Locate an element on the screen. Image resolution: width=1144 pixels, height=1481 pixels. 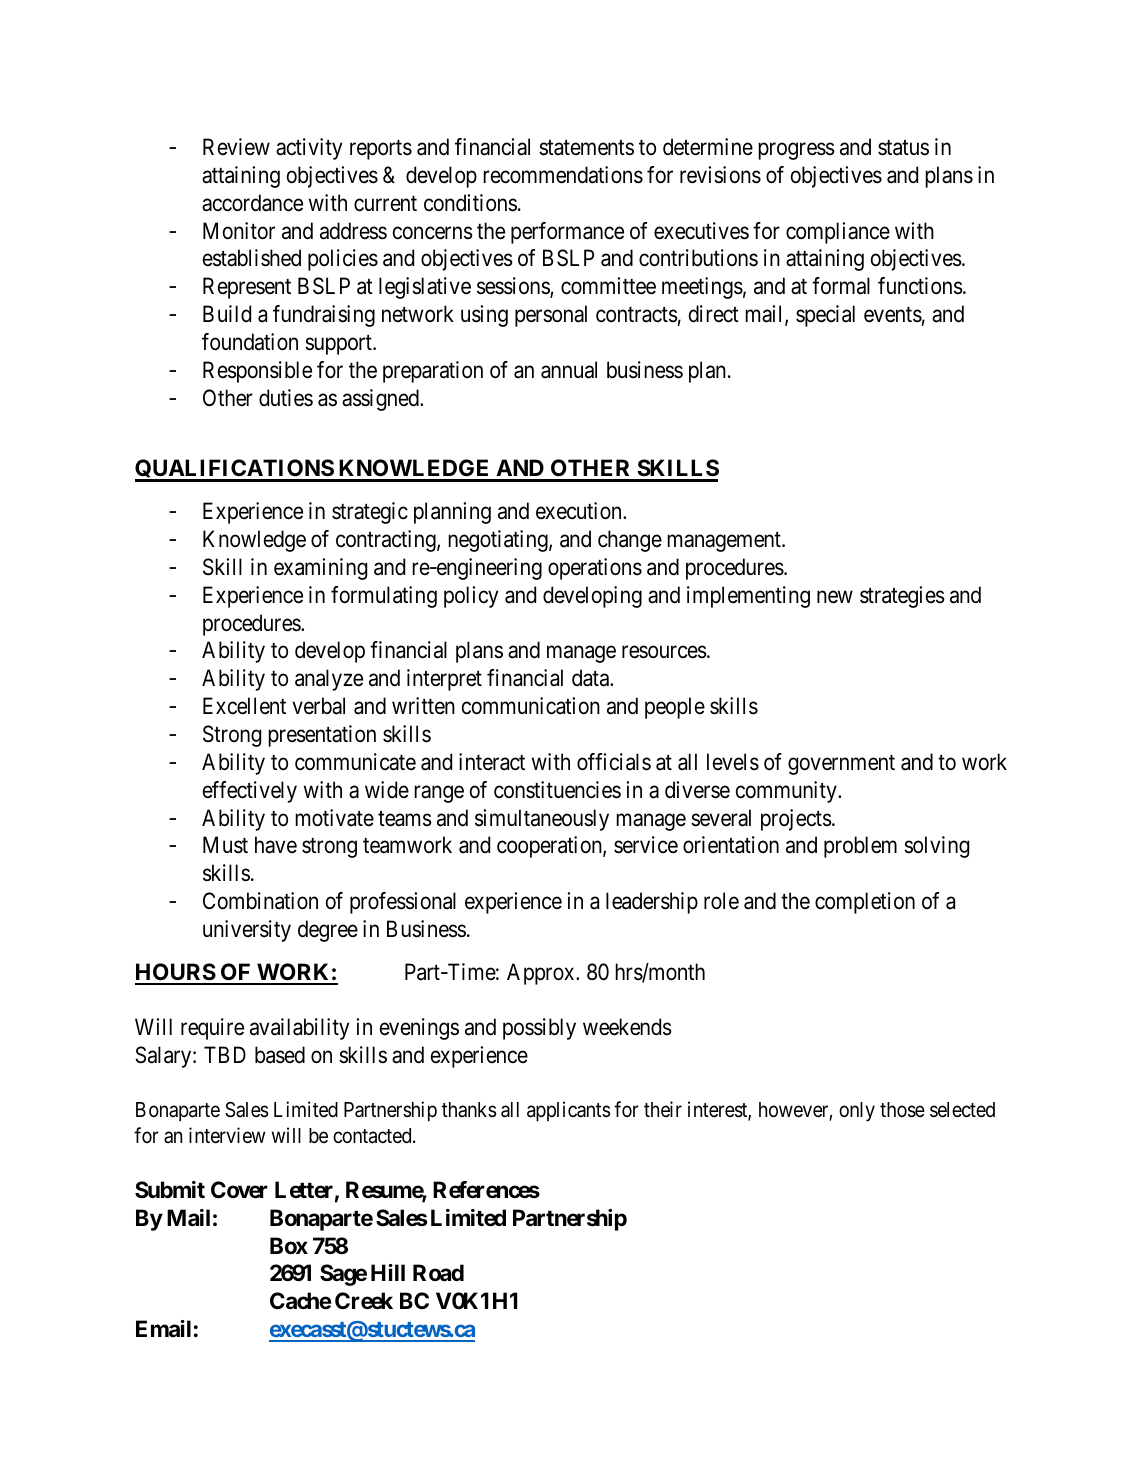
communication is located at coordinates (531, 706).
